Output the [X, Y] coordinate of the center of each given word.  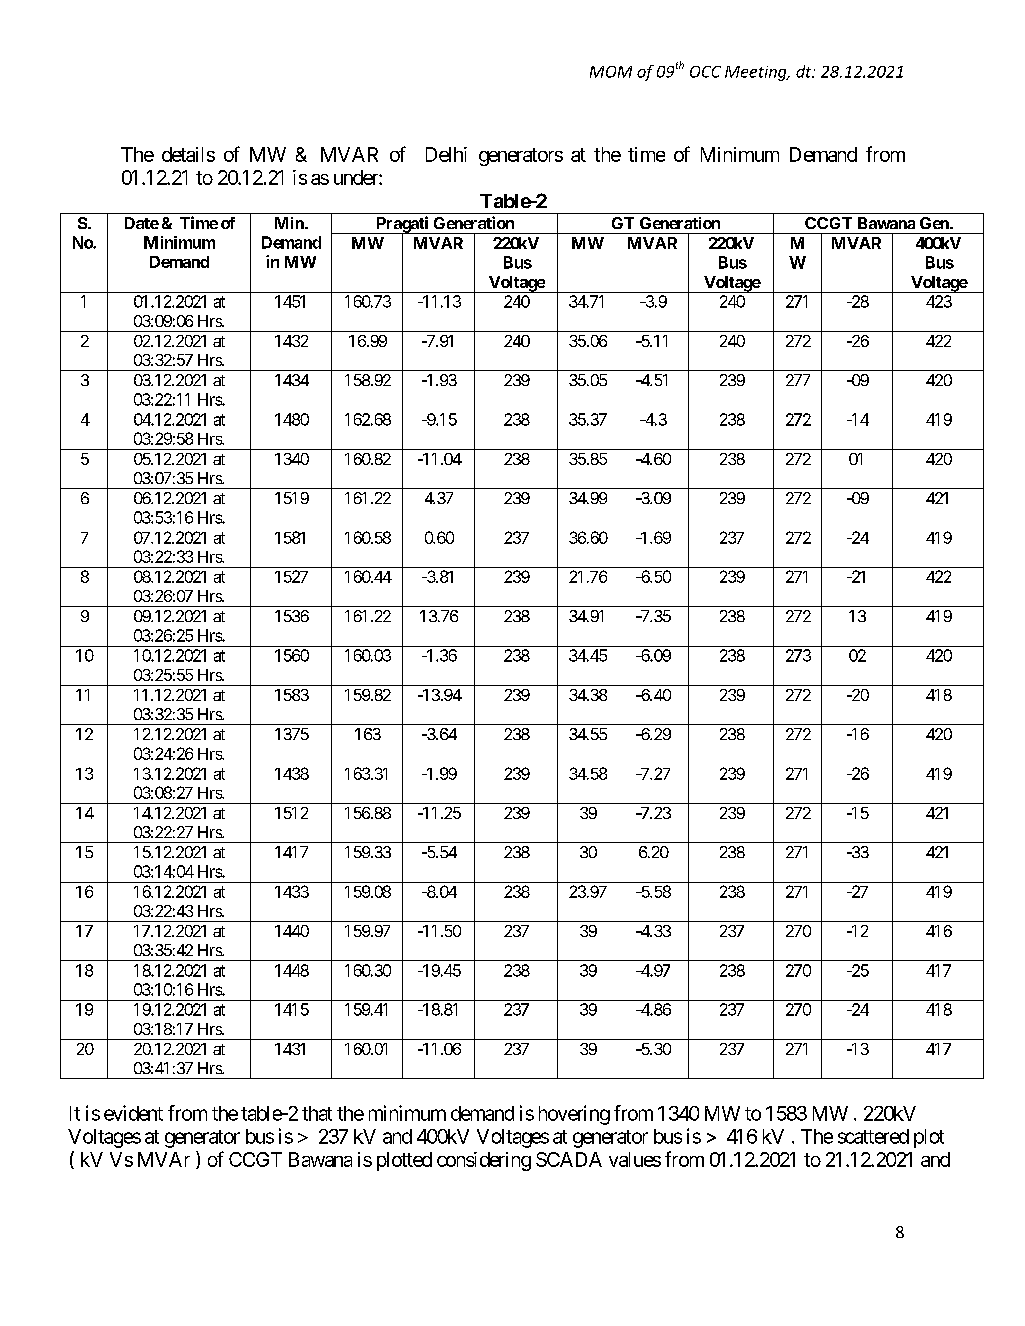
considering [484, 1161]
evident [133, 1113]
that [317, 1113]
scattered [873, 1136]
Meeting [757, 73]
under [357, 177]
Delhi [446, 154]
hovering [574, 1115]
